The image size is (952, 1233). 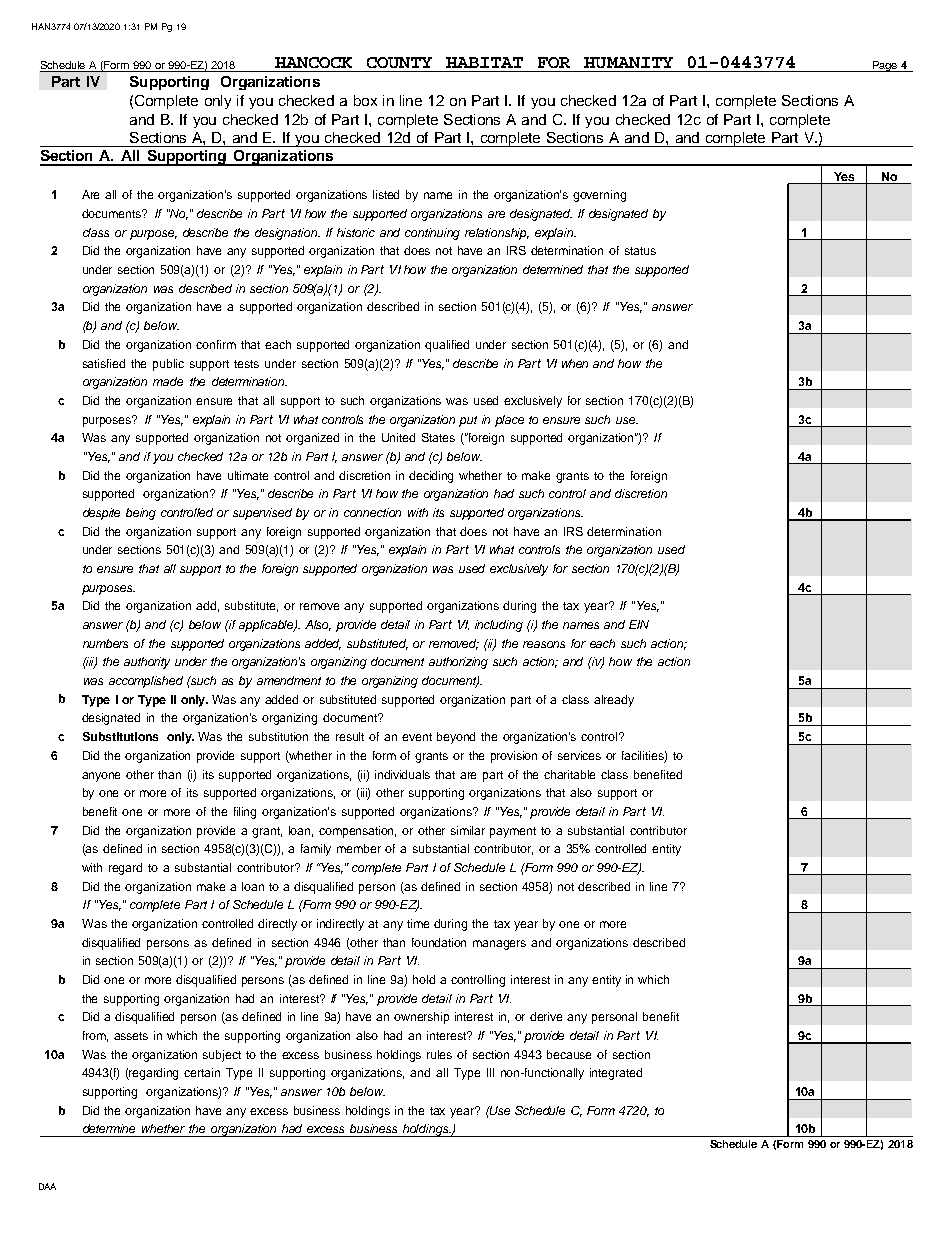 What do you see at coordinates (499, 626) in the screenshot?
I see `including` at bounding box center [499, 626].
